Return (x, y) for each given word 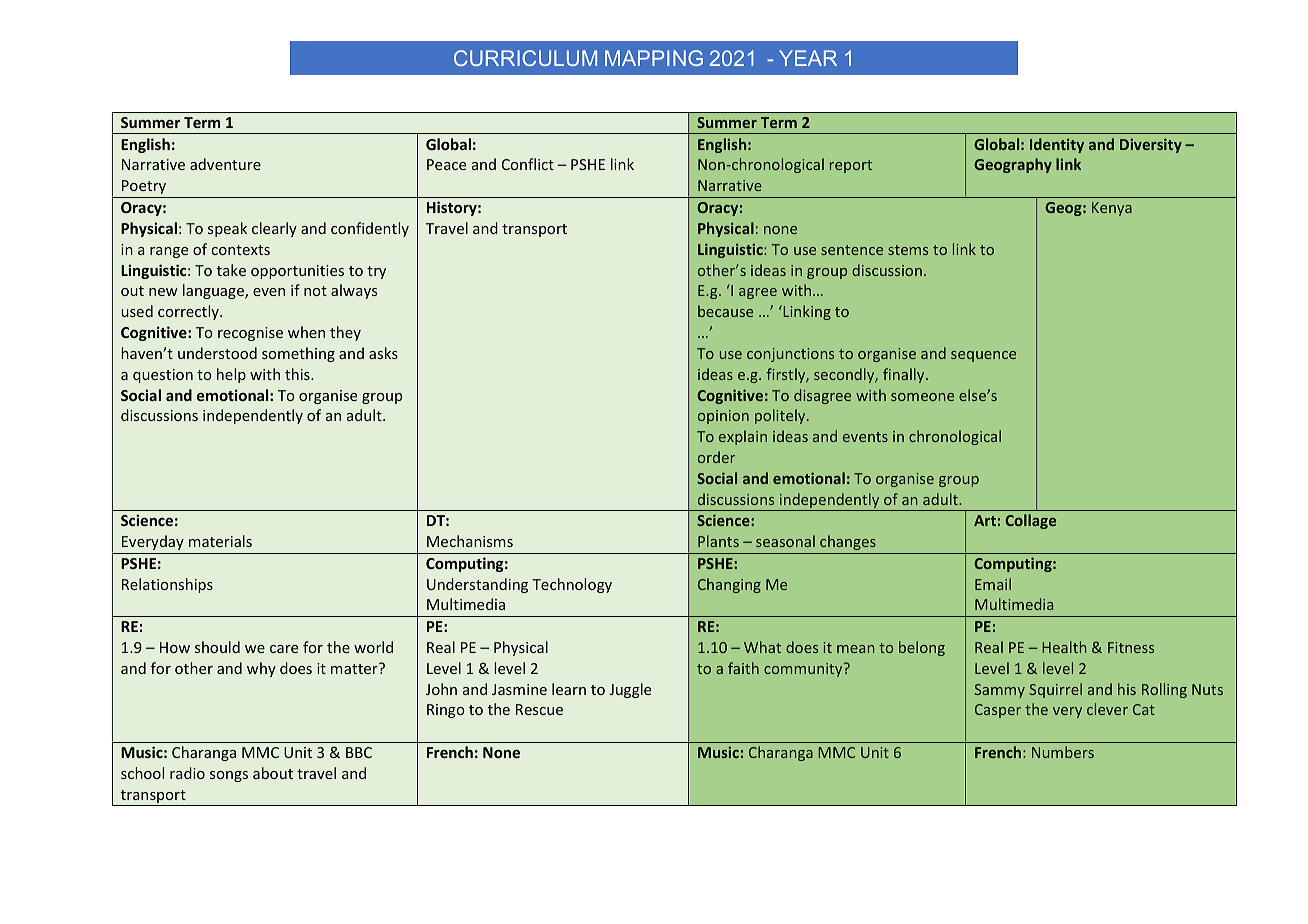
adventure (225, 164)
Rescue (539, 709)
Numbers (1063, 752)
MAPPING (654, 58)
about (273, 773)
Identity (1057, 145)
